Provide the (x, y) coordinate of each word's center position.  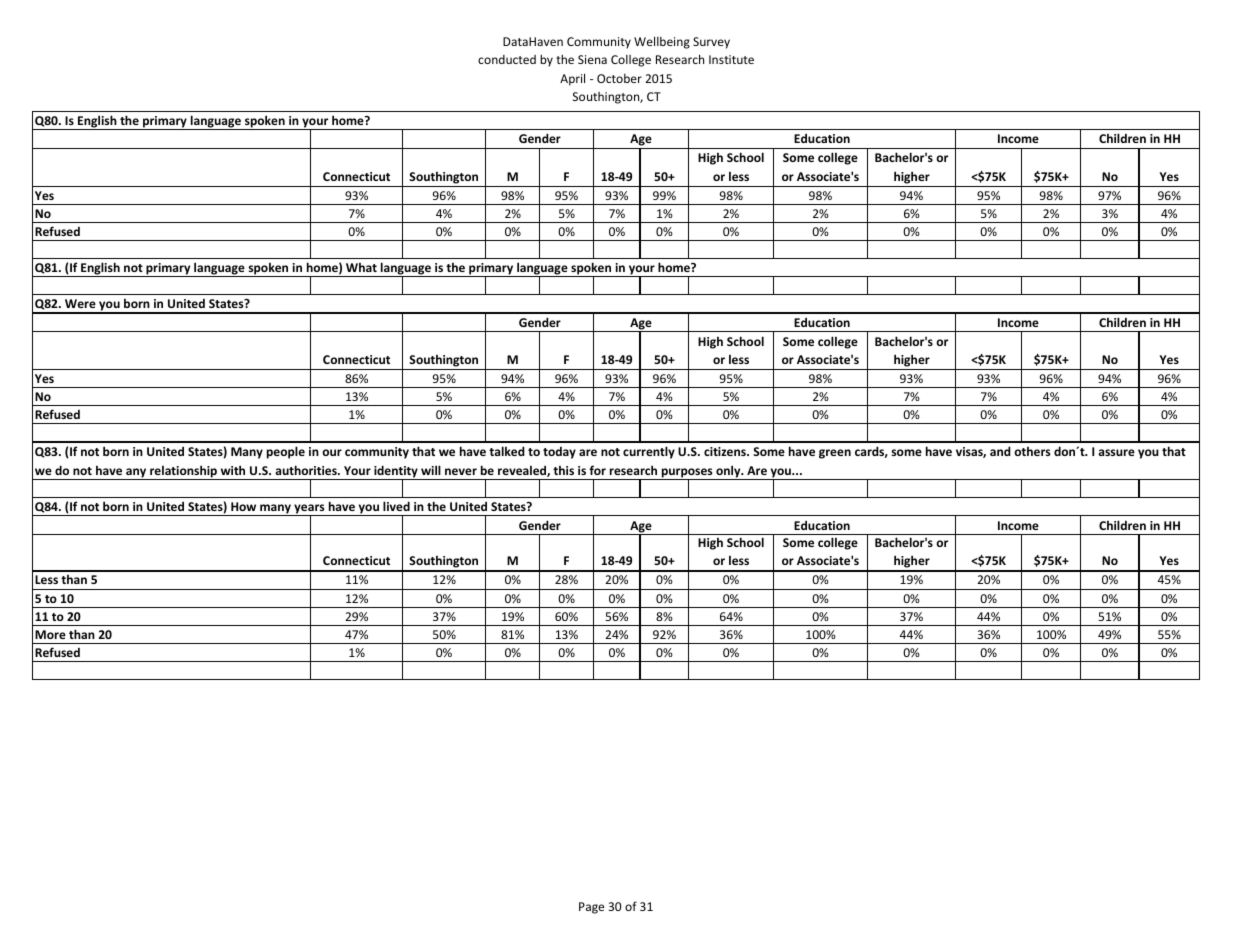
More (50, 634)
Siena (592, 59)
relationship (183, 472)
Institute (731, 59)
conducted (507, 59)
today (559, 453)
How (243, 506)
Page (591, 908)
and (1000, 451)
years (309, 510)
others (1032, 451)
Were (80, 303)
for (597, 470)
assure (1116, 452)
